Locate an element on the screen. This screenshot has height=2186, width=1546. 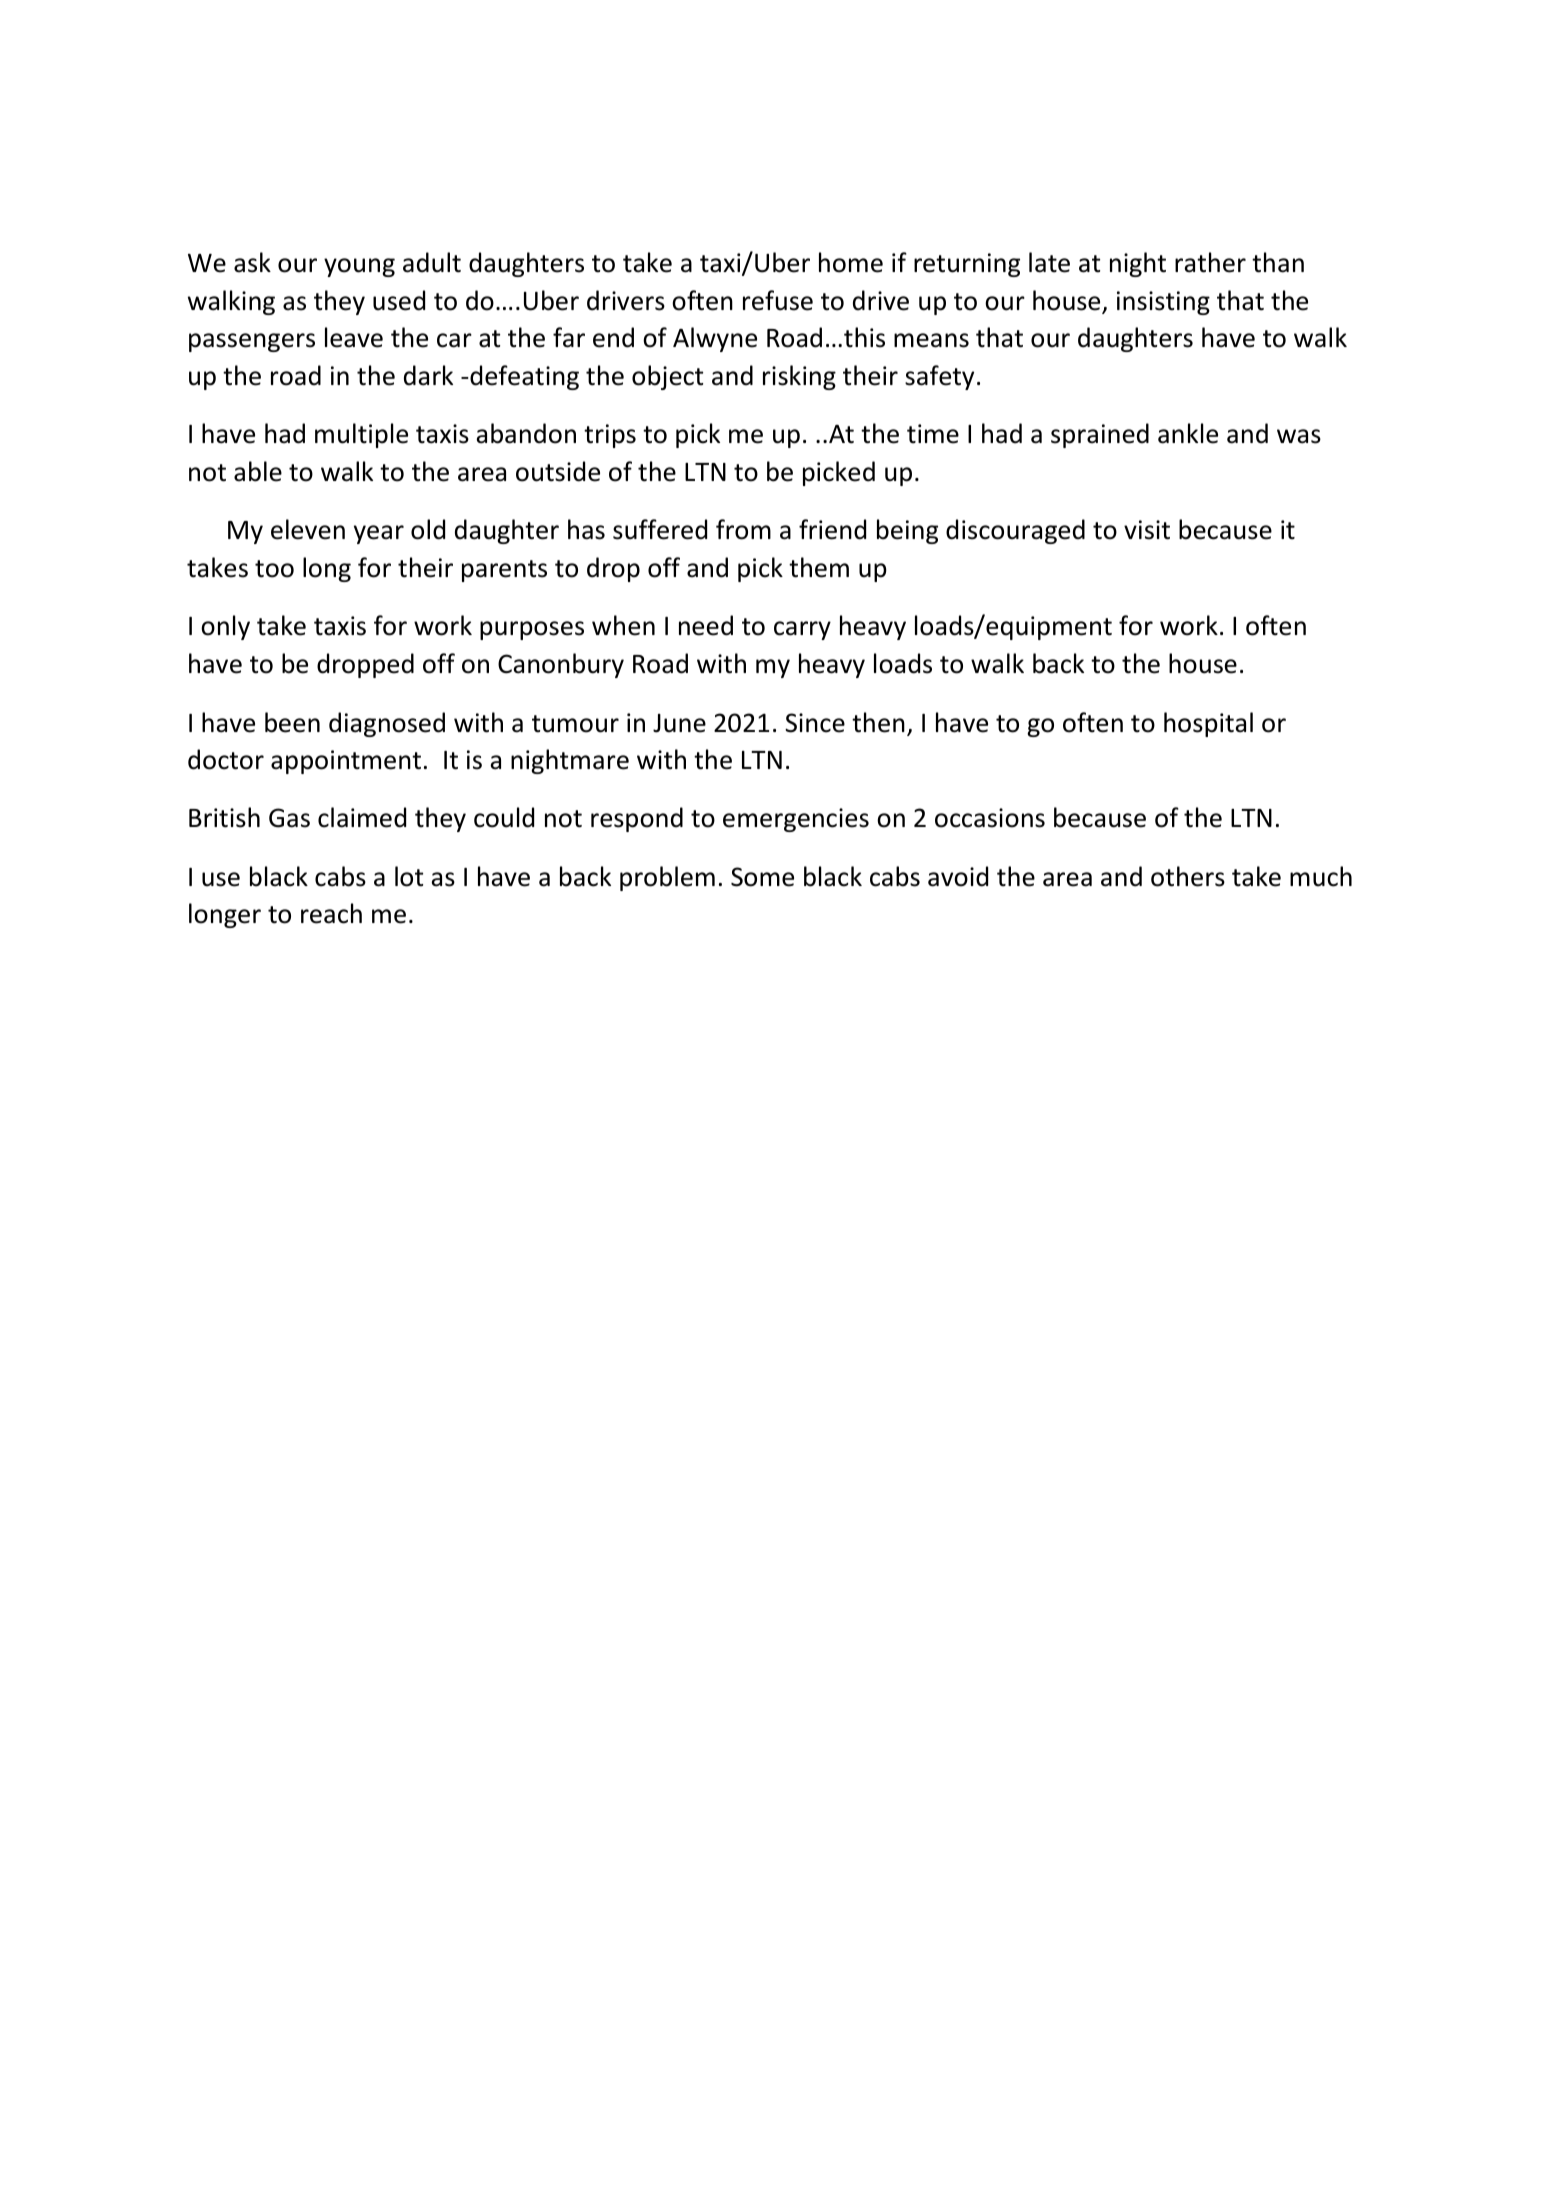
multiple is located at coordinates (361, 435).
